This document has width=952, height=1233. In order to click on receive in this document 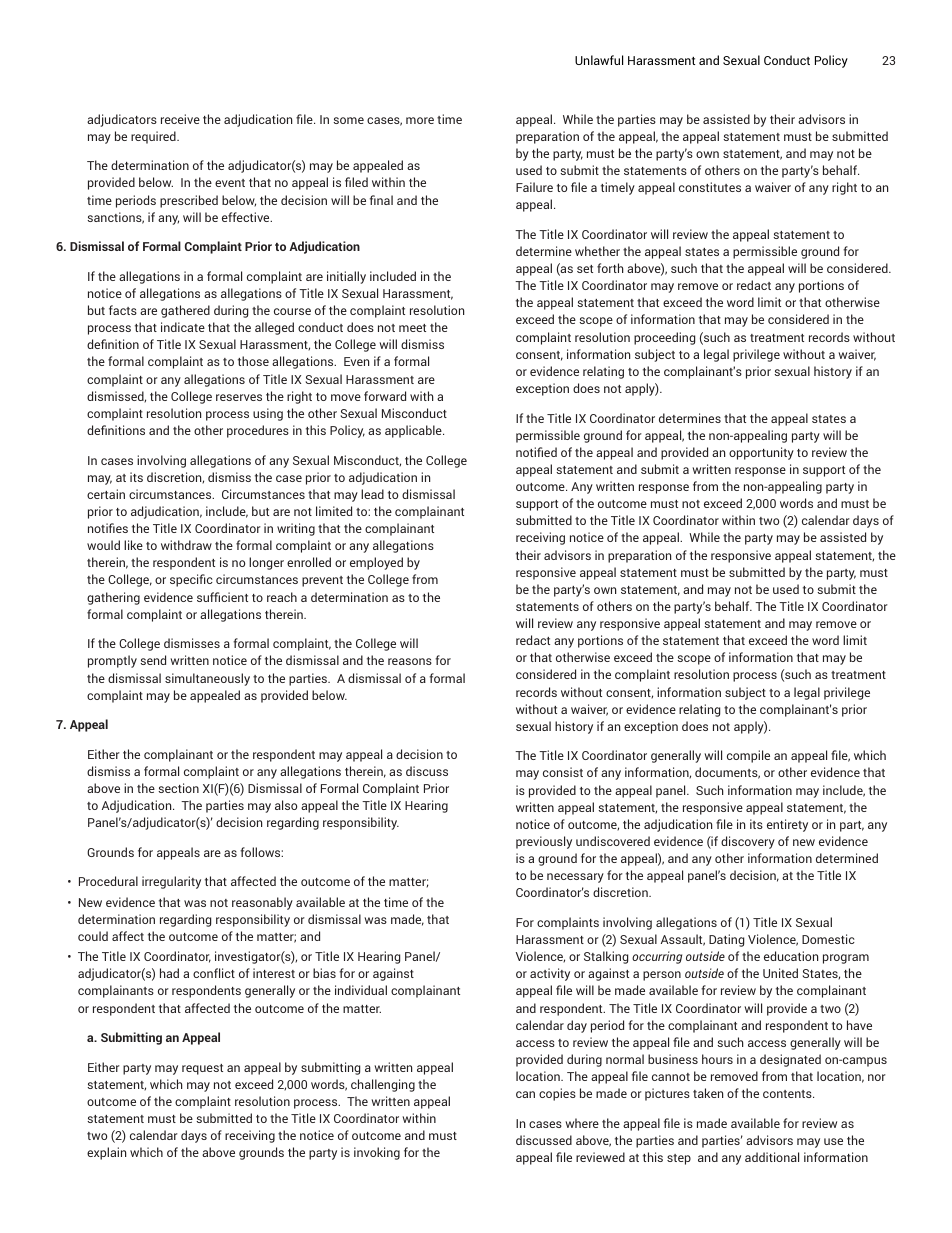, I will do `click(180, 119)`.
